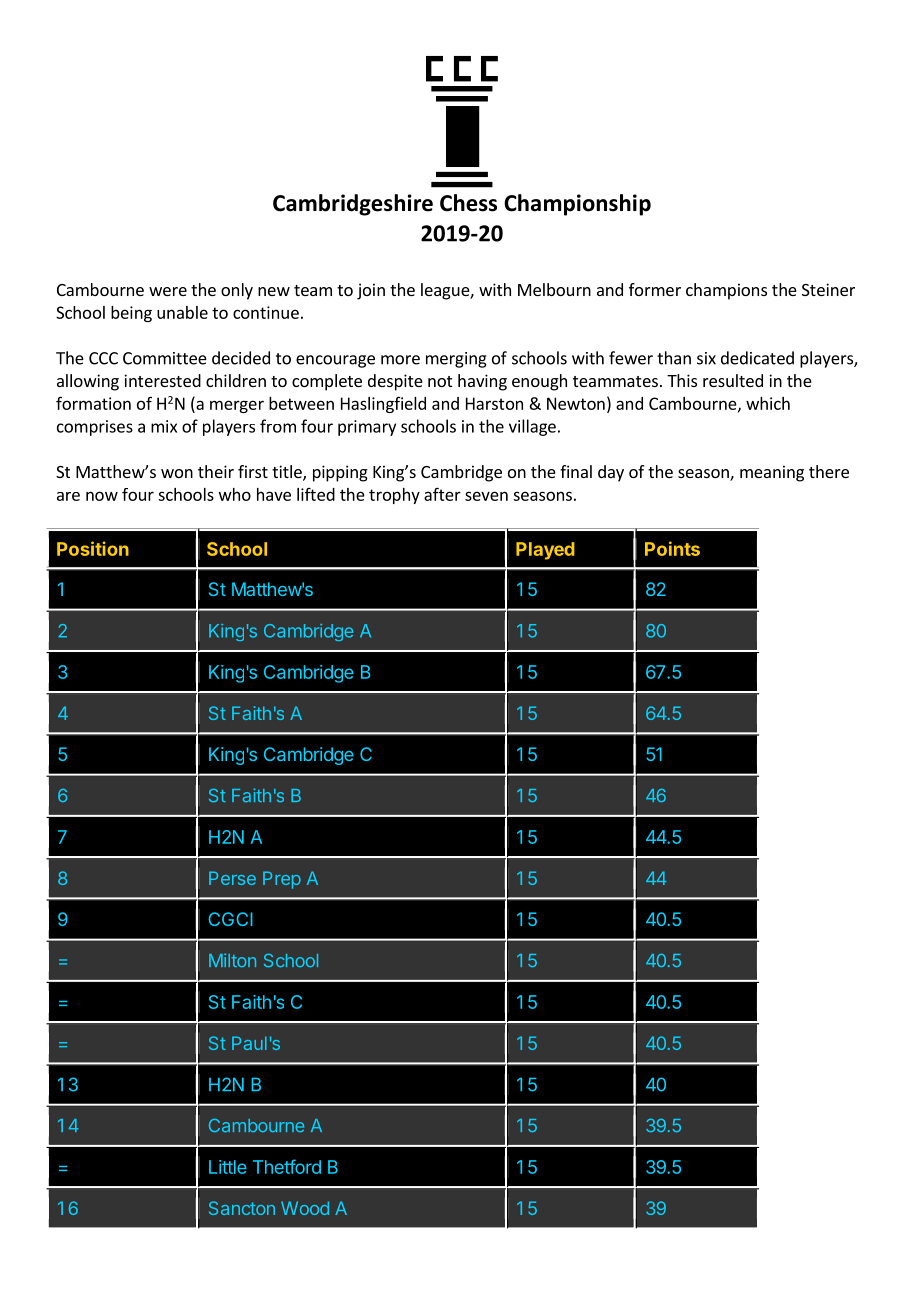 The width and height of the document is (924, 1308). What do you see at coordinates (282, 880) in the document?
I see `Prep` at bounding box center [282, 880].
